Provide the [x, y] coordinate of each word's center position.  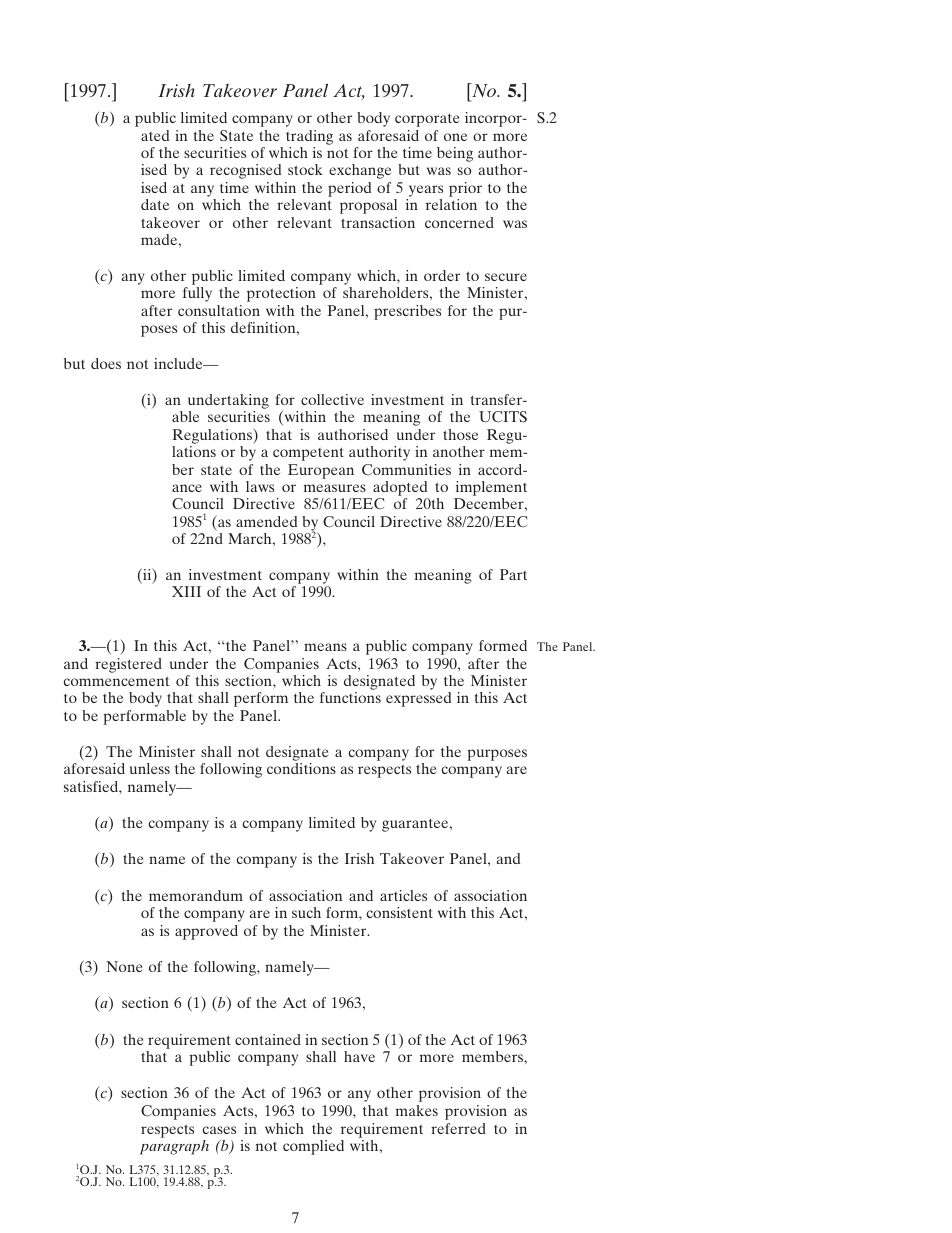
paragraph [174, 1147]
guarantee [416, 825]
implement [491, 488]
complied [313, 1147]
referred [458, 1128]
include [179, 363]
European [321, 471]
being [455, 154]
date [155, 204]
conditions [301, 768]
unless [150, 768]
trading [309, 137]
